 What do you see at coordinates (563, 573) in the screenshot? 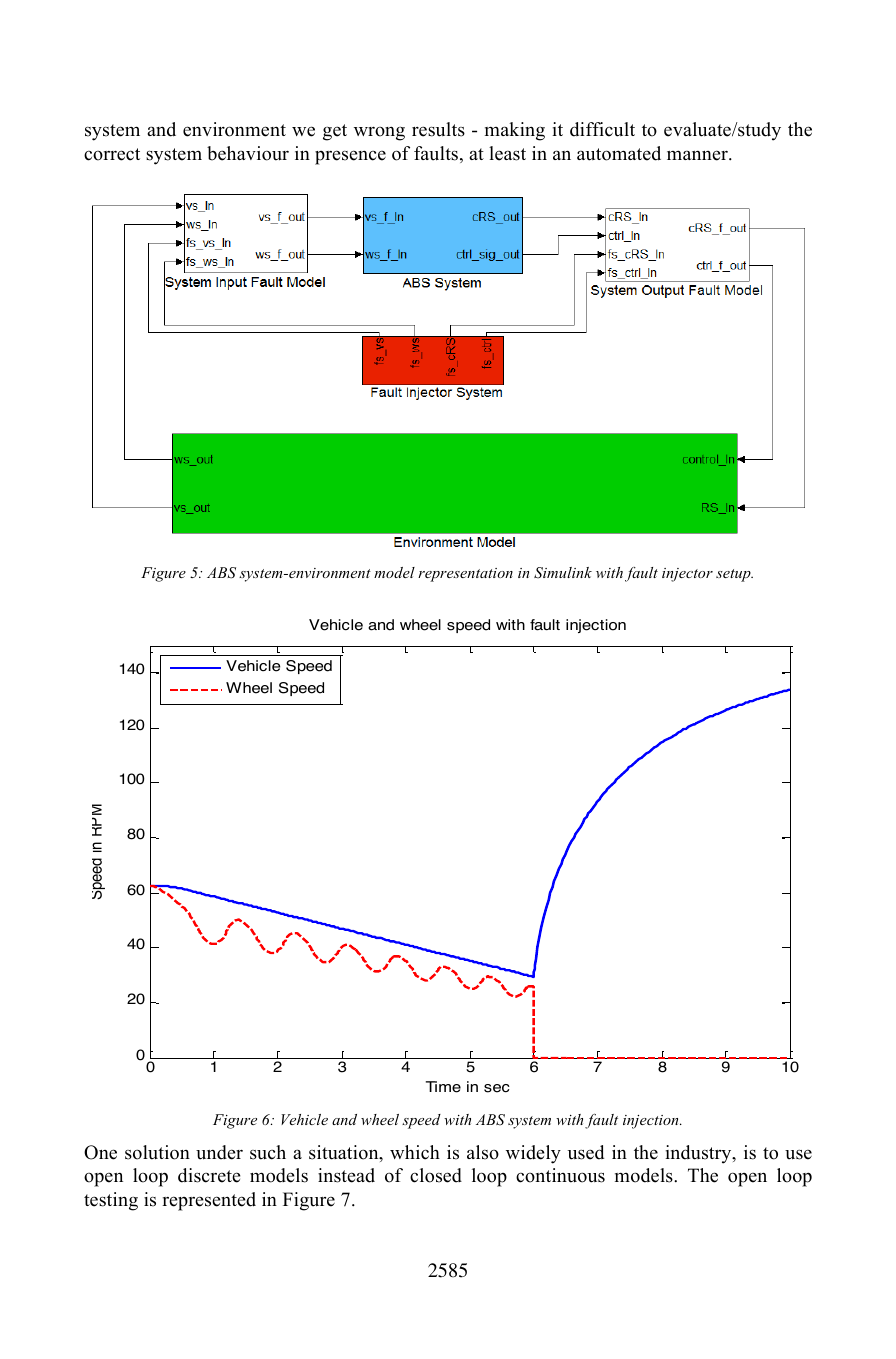
I see `Simulink` at bounding box center [563, 573].
